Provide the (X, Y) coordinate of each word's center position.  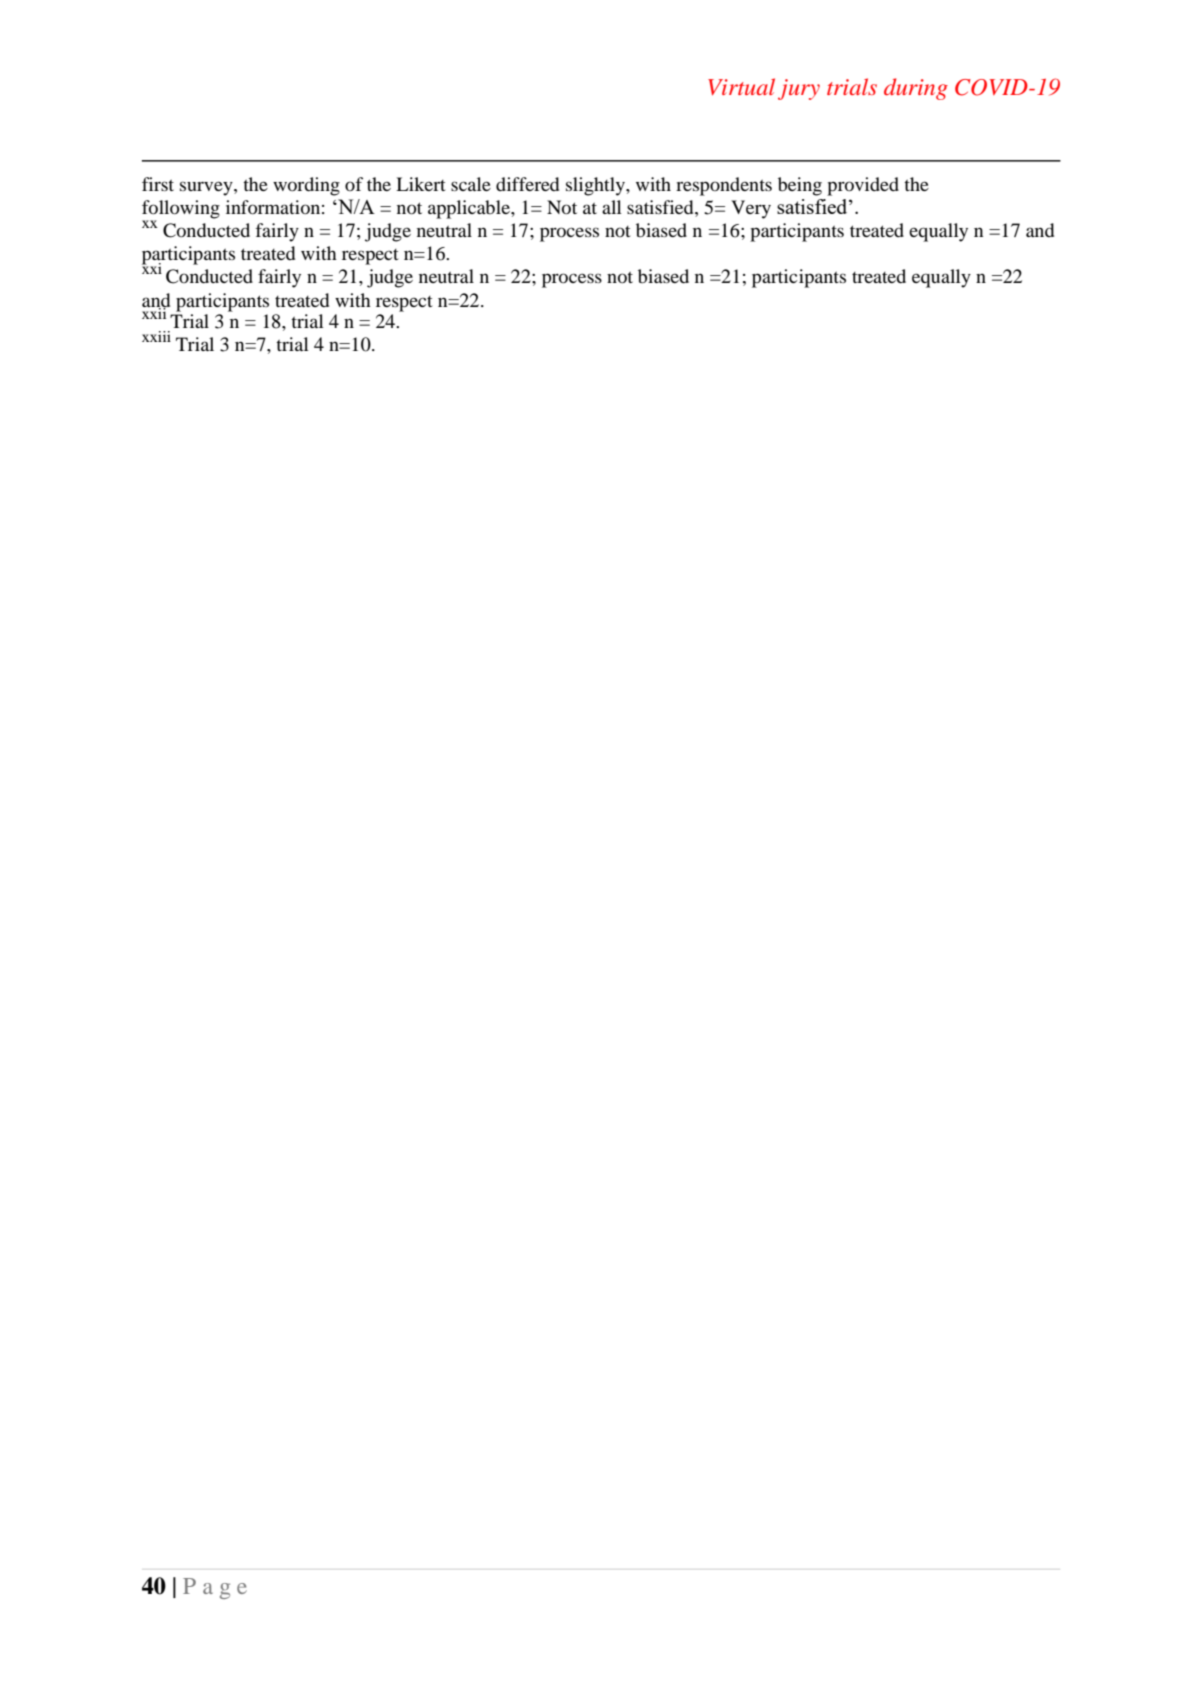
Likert (420, 184)
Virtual (741, 86)
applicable (470, 209)
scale (471, 184)
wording (306, 186)
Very (751, 209)
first (158, 184)
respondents (724, 186)
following (181, 210)
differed (527, 184)
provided (863, 186)
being (800, 186)
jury (799, 89)
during (916, 89)
